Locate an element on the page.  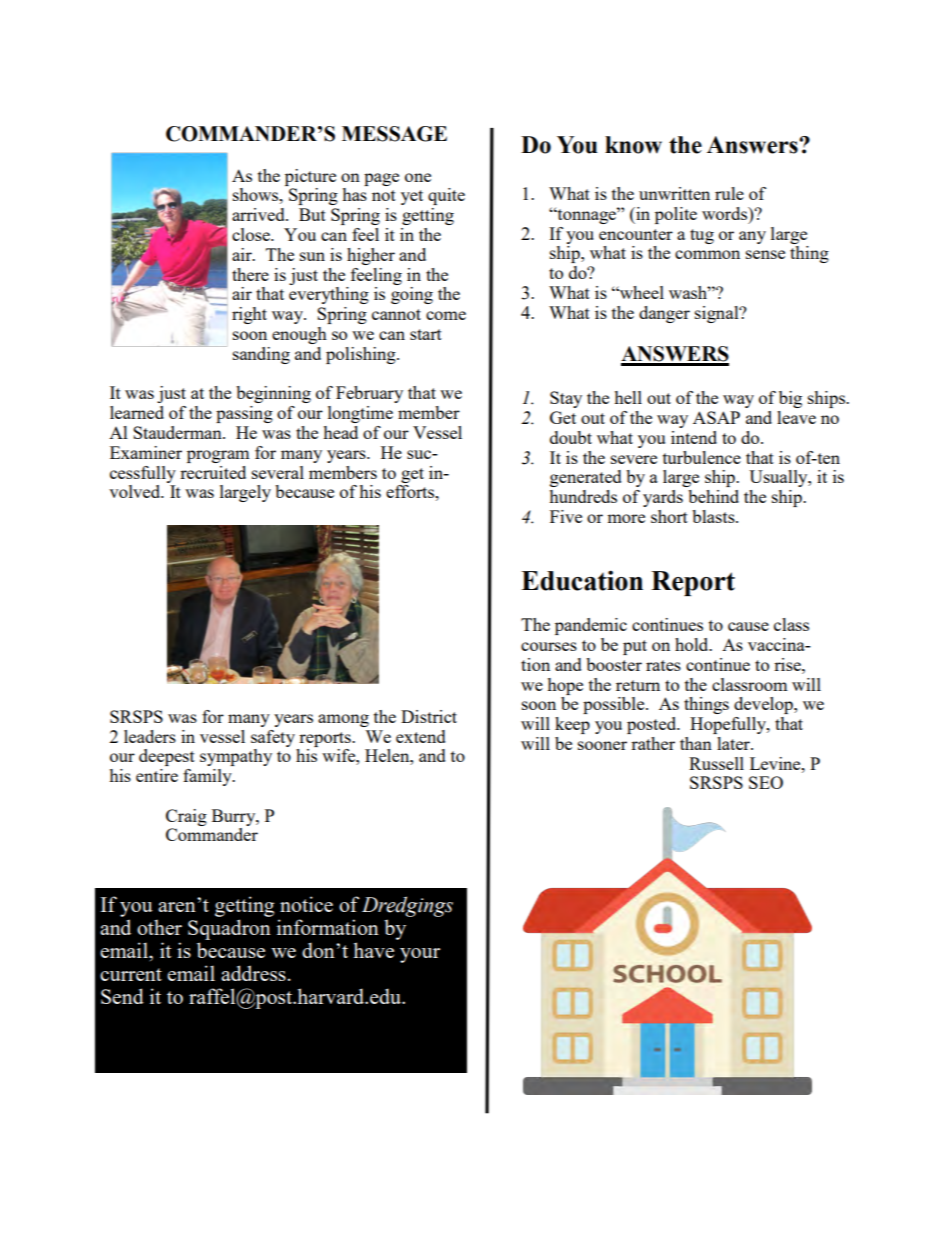
your is located at coordinates (420, 955).
